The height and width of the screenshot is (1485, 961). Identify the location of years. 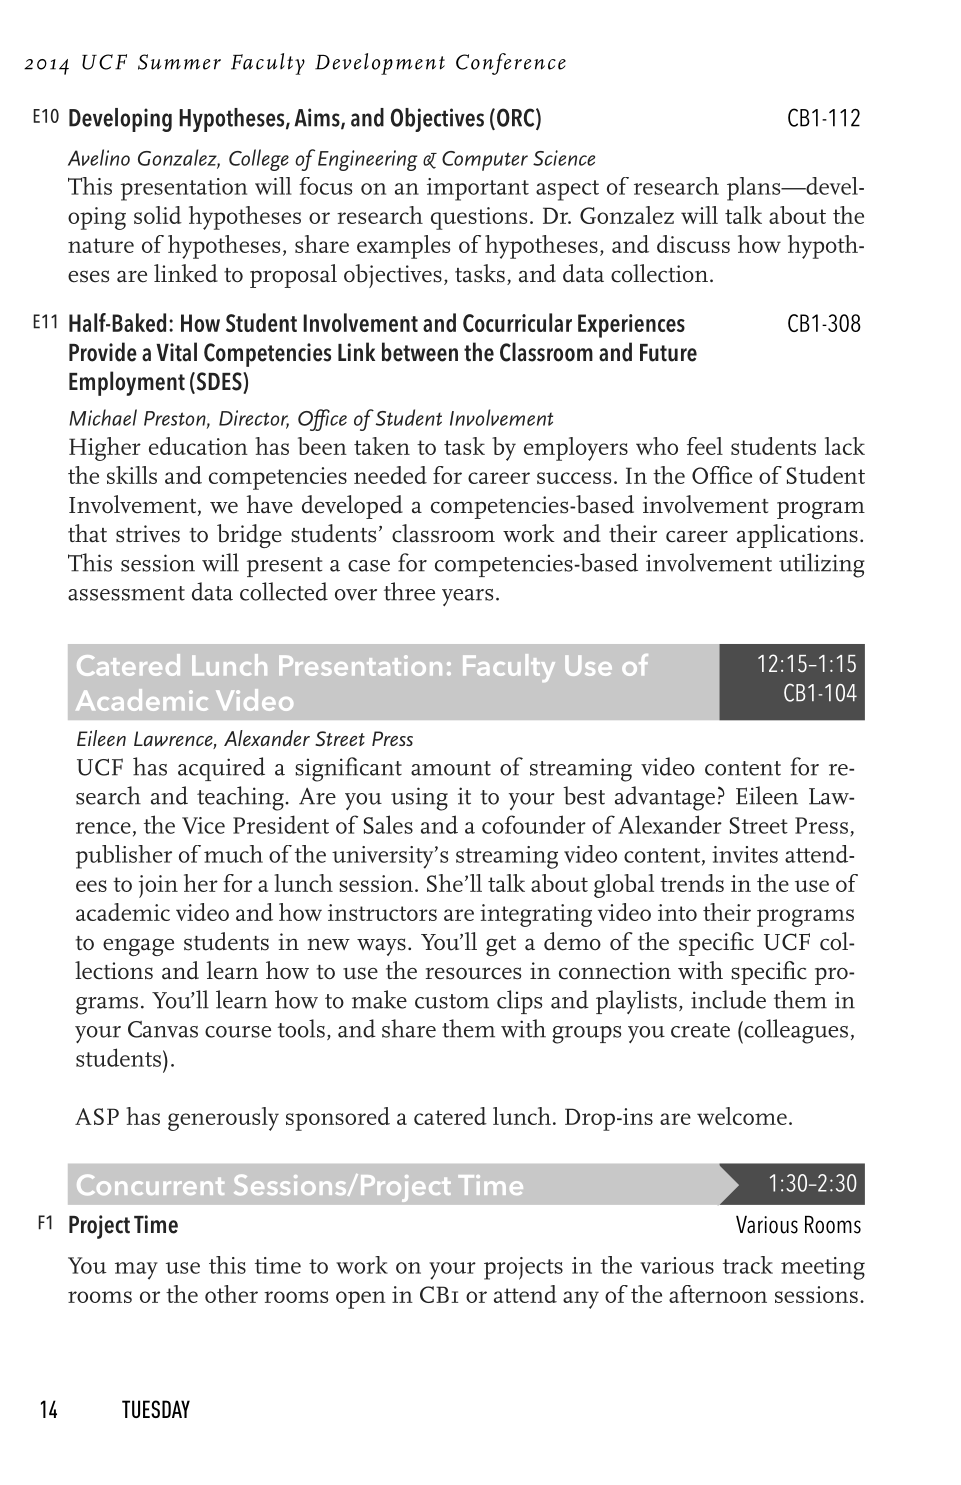
(467, 597).
